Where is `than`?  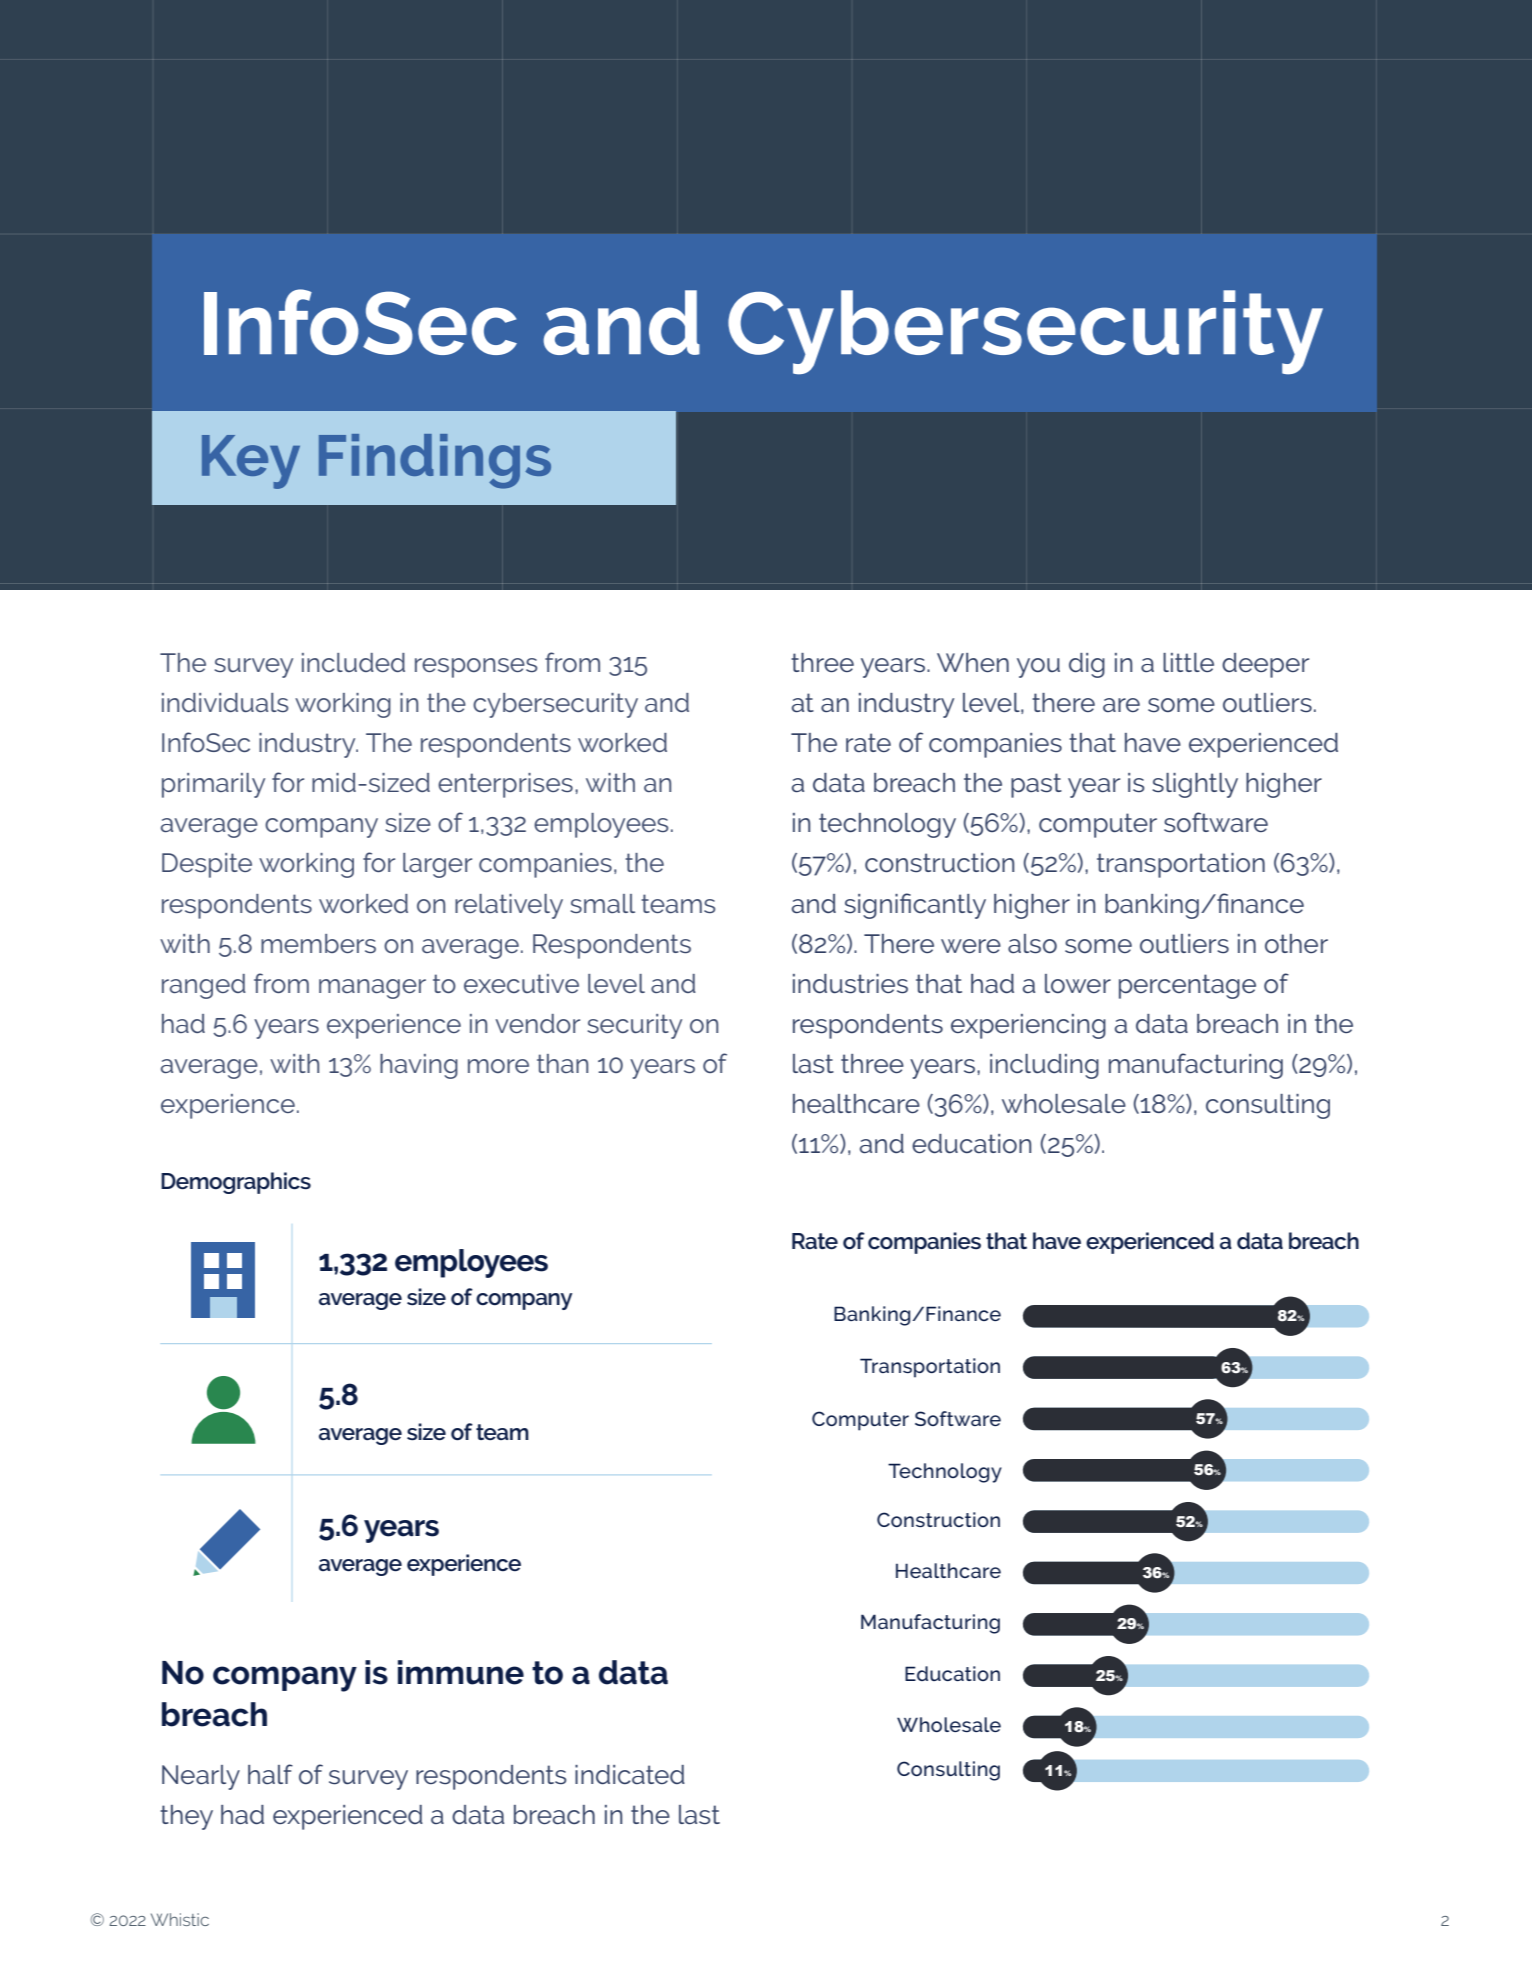 than is located at coordinates (562, 1063).
